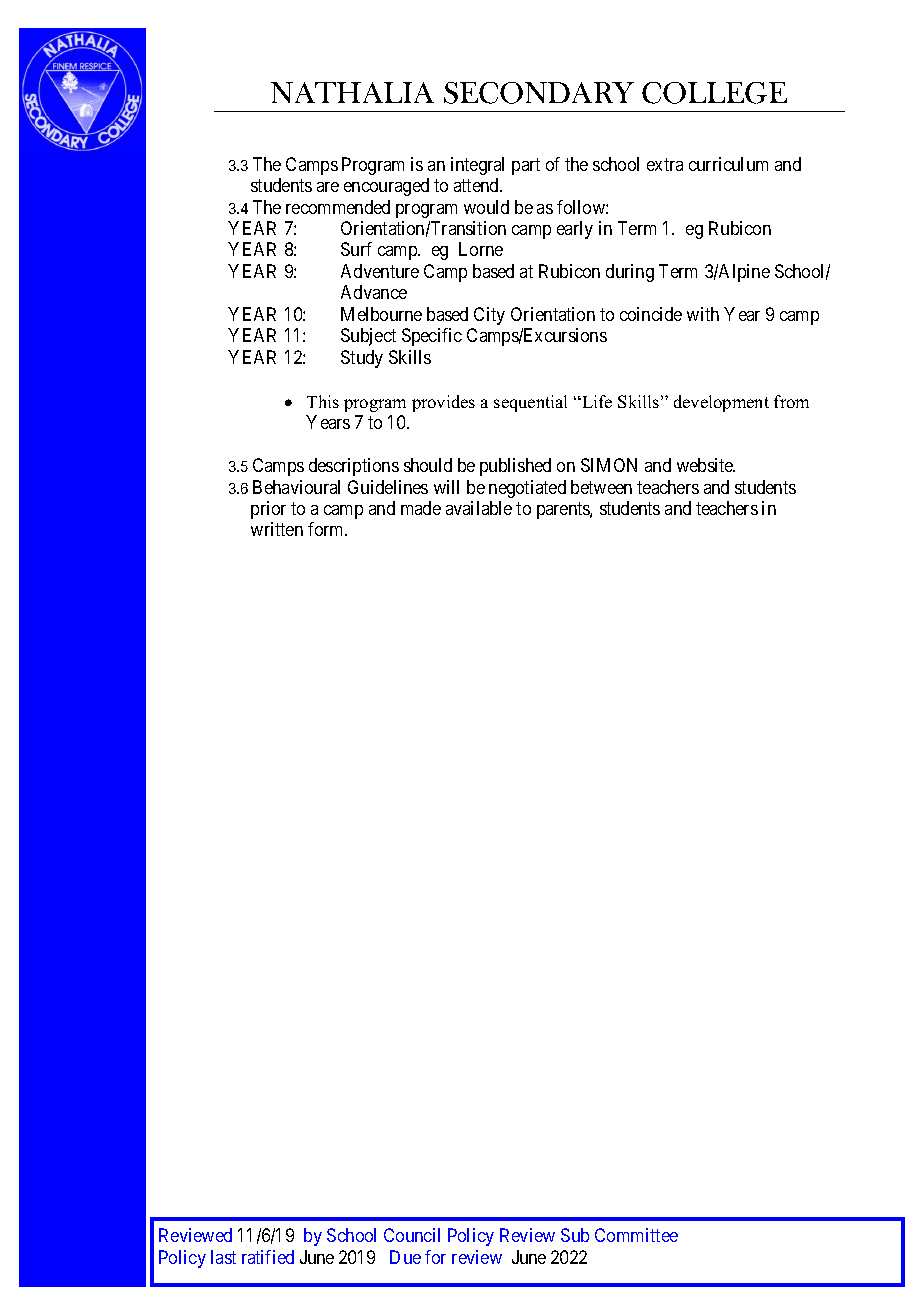 The image size is (924, 1308). What do you see at coordinates (268, 1257) in the screenshot?
I see `ratified` at bounding box center [268, 1257].
